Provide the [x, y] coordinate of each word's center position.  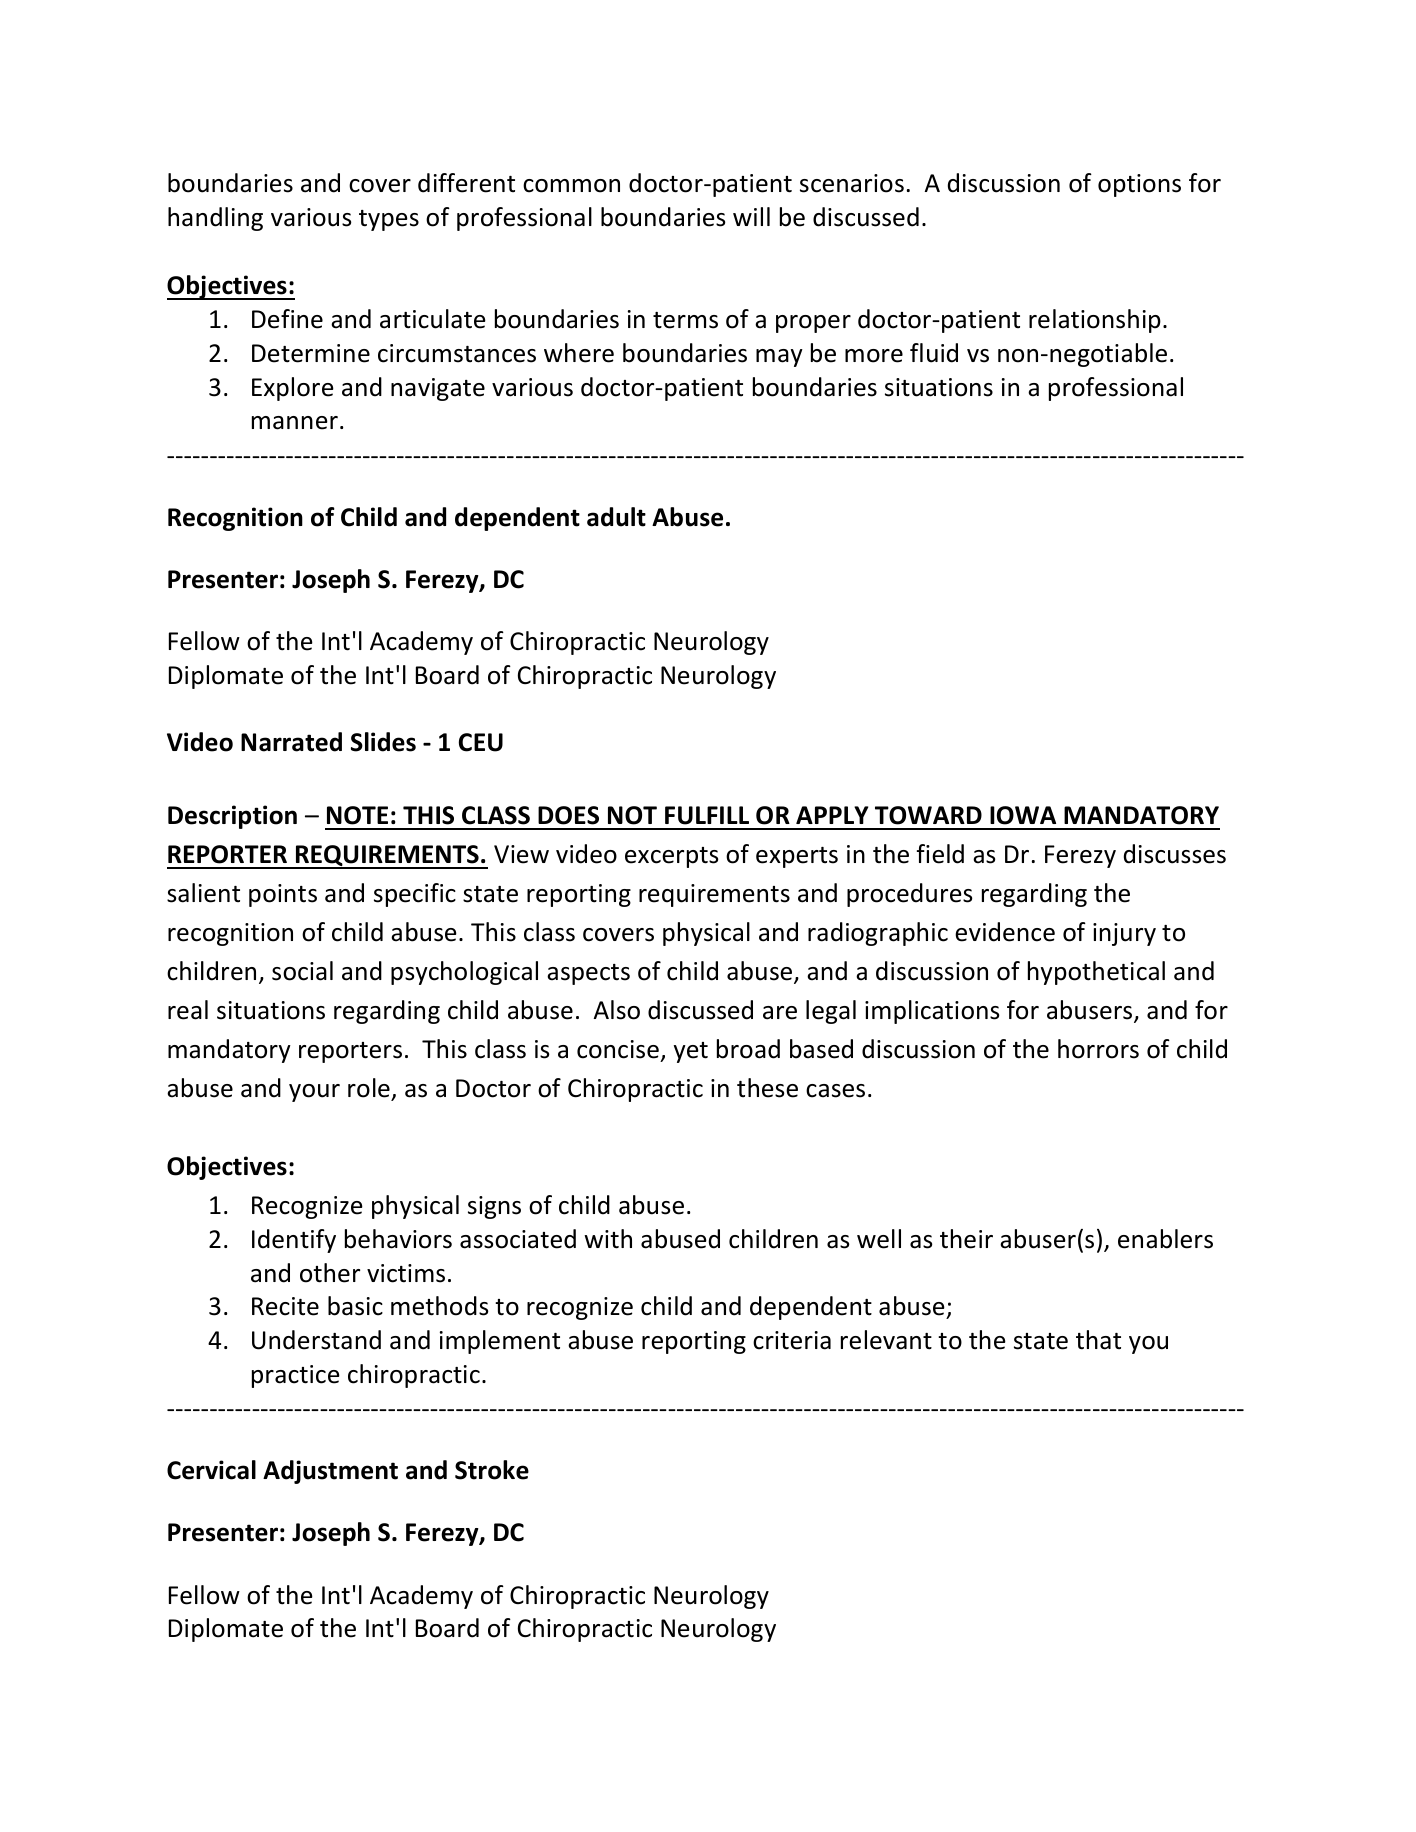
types [389, 220]
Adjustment [330, 1472]
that [1098, 1340]
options [1139, 185]
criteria [792, 1340]
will [751, 216]
